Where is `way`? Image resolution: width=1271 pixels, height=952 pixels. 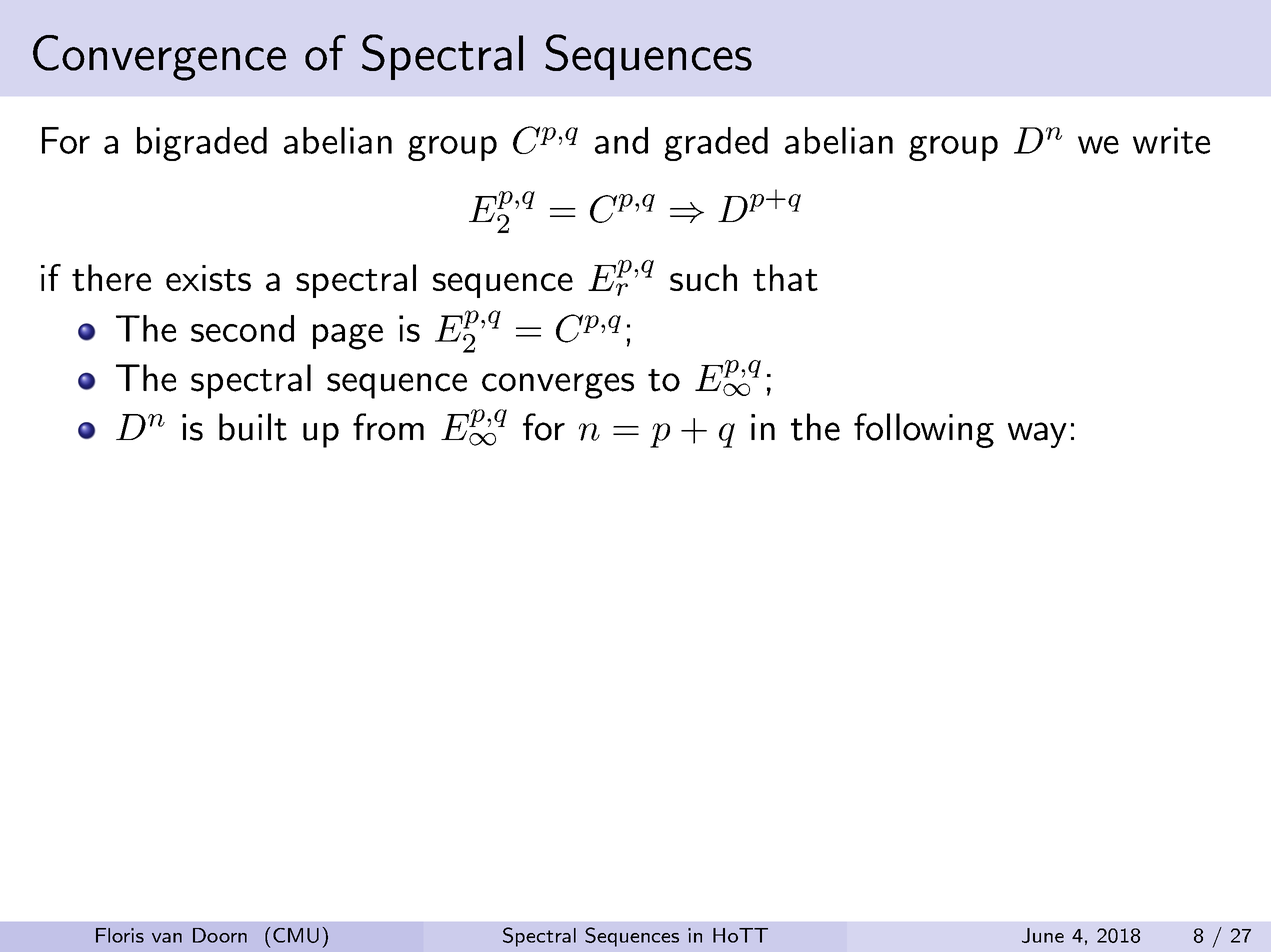
way is located at coordinates (1037, 435).
